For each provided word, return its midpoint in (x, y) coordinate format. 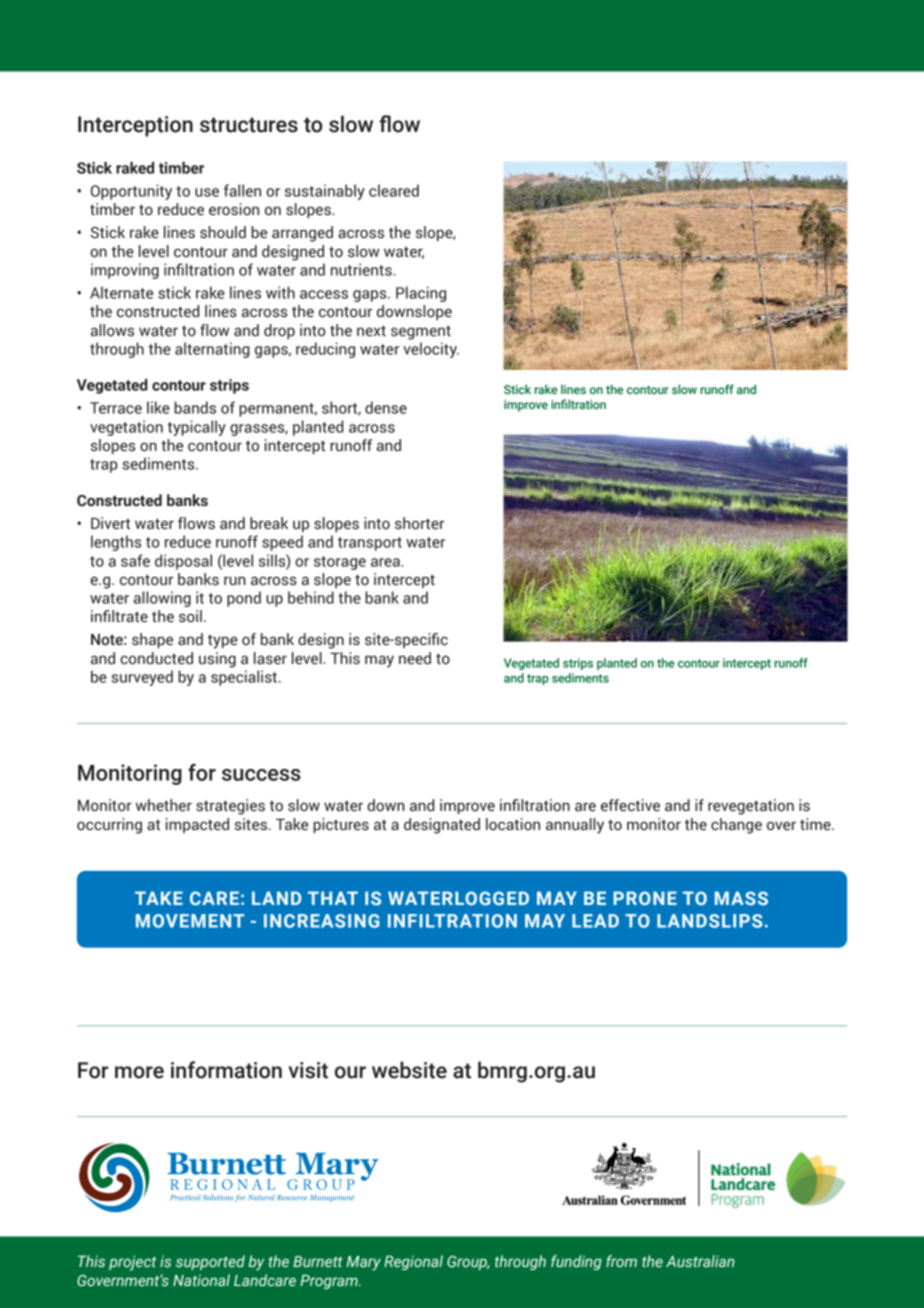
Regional (413, 1262)
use (207, 192)
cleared (394, 190)
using (217, 660)
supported (210, 1262)
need (415, 658)
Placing (421, 294)
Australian (700, 1261)
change (736, 826)
